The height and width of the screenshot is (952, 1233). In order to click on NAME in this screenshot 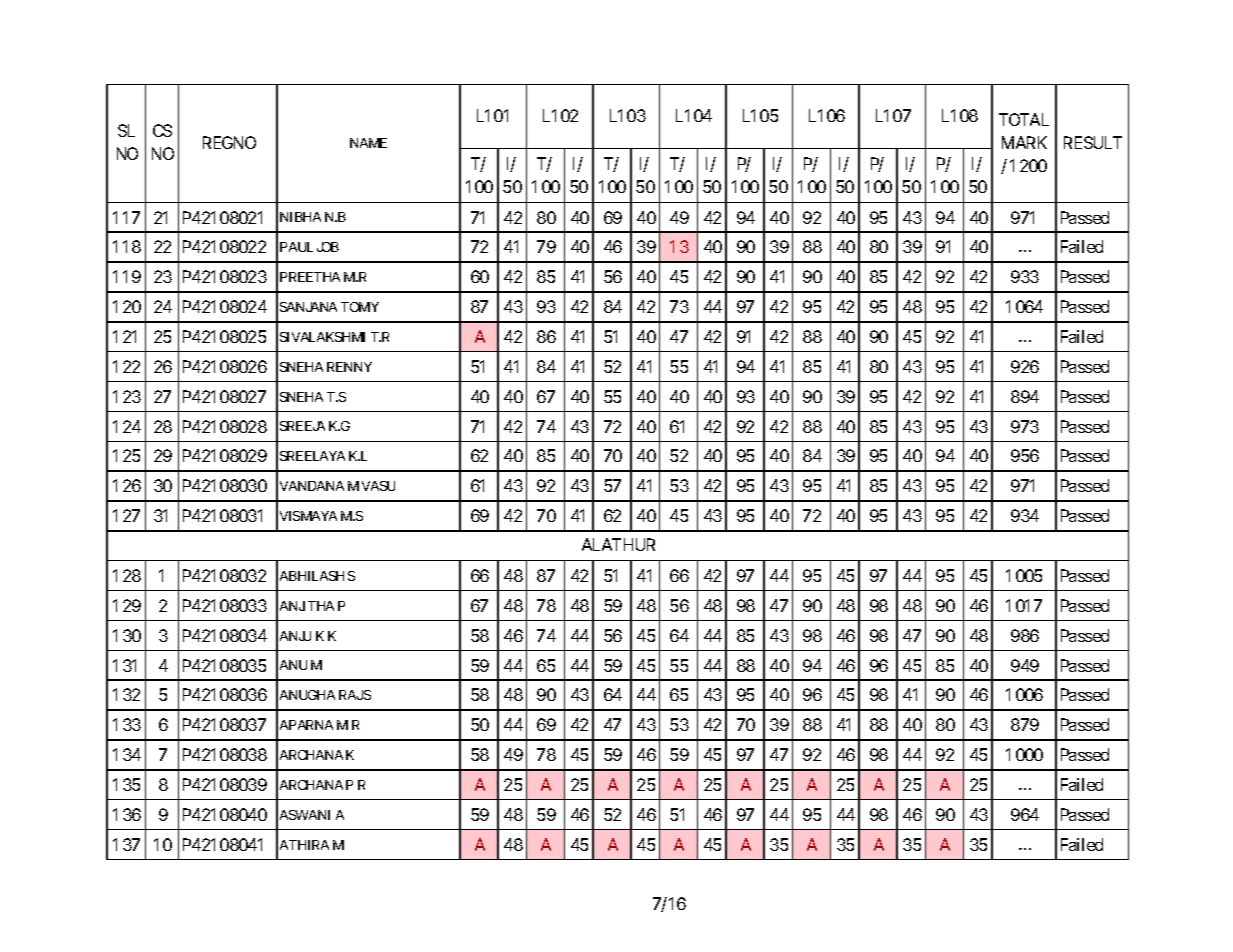, I will do `click(368, 143)`.
